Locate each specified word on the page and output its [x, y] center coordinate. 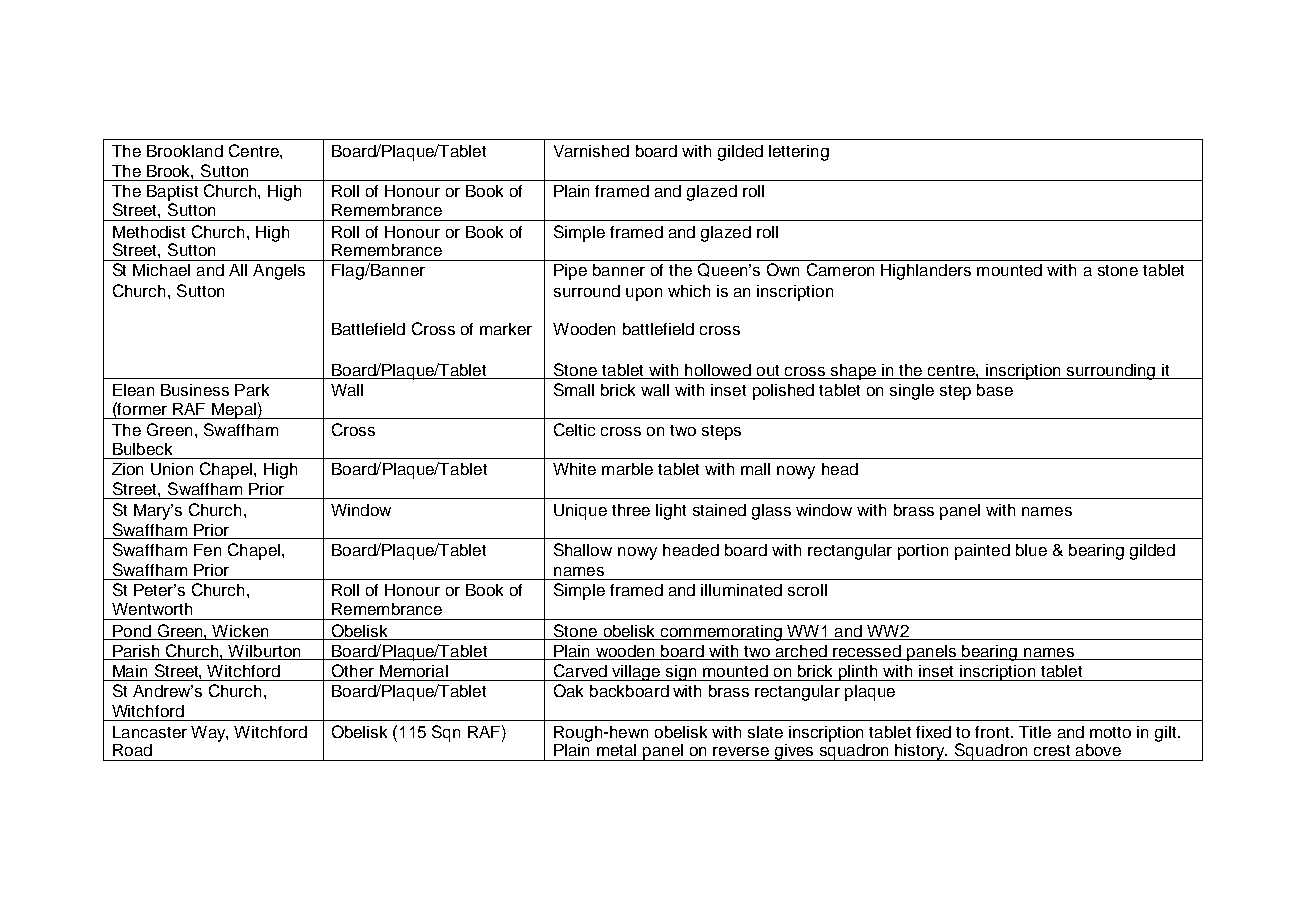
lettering [799, 153]
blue [1031, 550]
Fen [207, 550]
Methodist [149, 232]
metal [616, 750]
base [995, 390]
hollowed [718, 371]
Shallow [583, 549]
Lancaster [150, 732]
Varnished [591, 151]
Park [252, 390]
